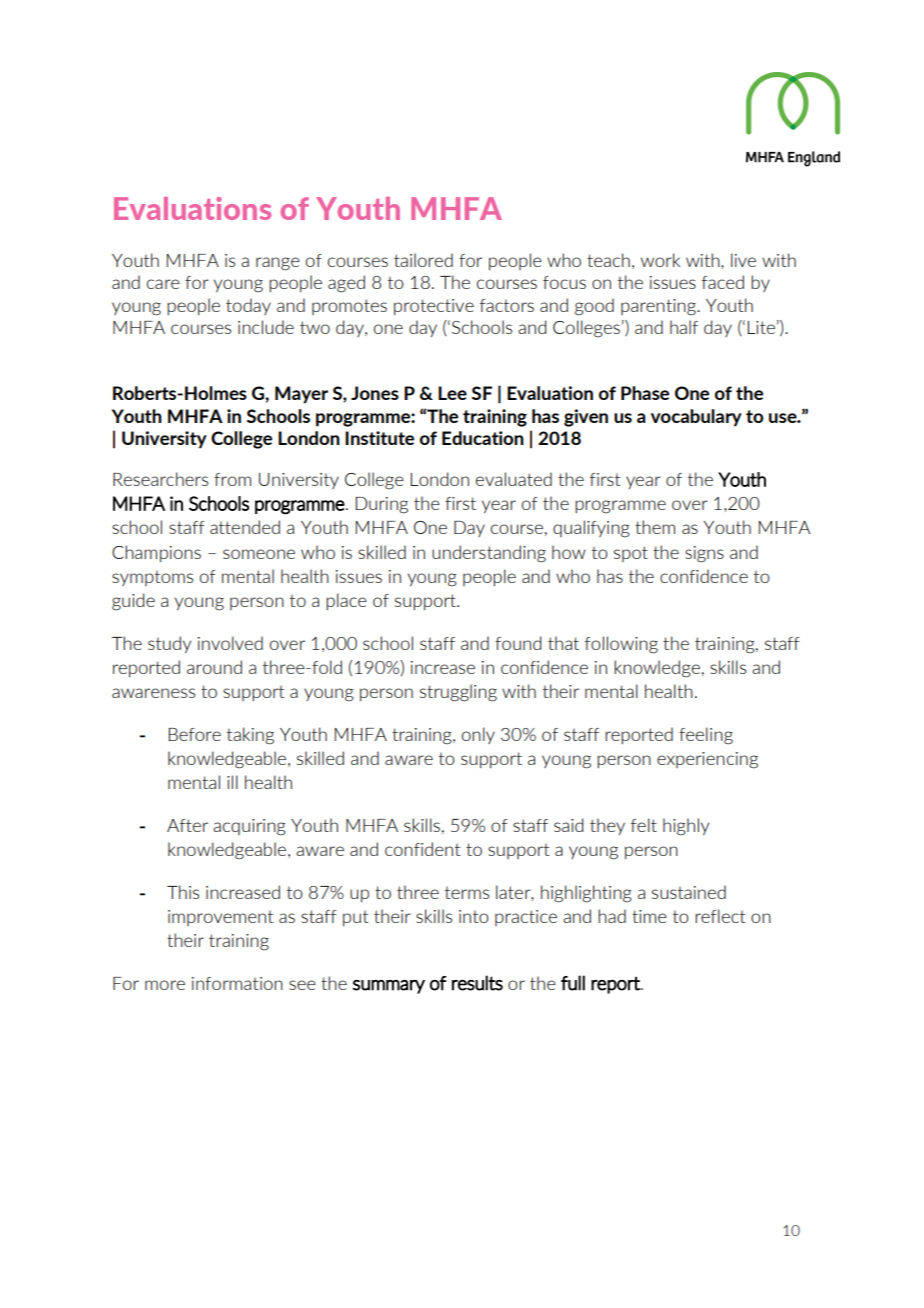  Describe the element at coordinates (723, 282) in the screenshot. I see `faced` at that location.
